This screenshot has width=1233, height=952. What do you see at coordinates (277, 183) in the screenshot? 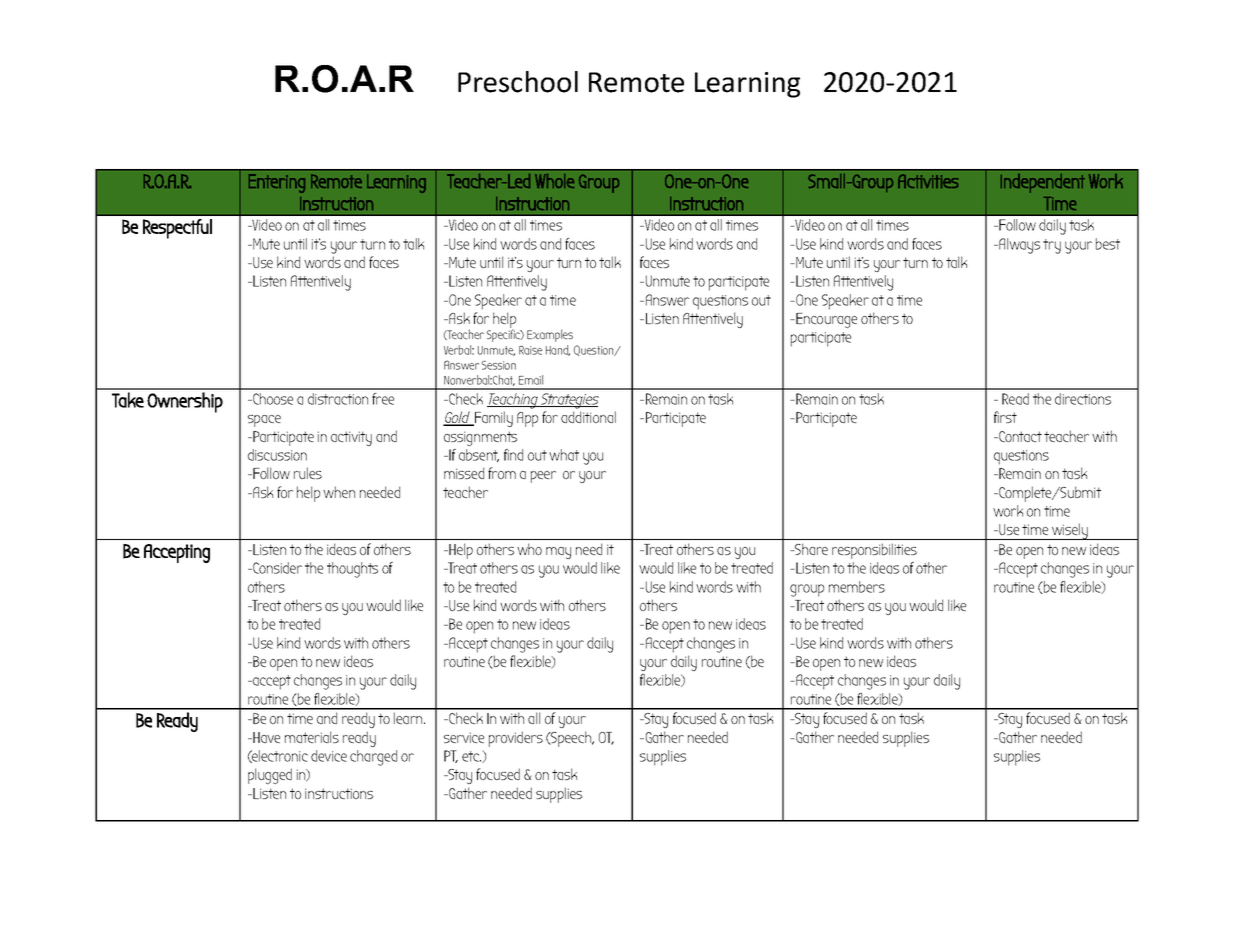
I see `Entering` at bounding box center [277, 183].
